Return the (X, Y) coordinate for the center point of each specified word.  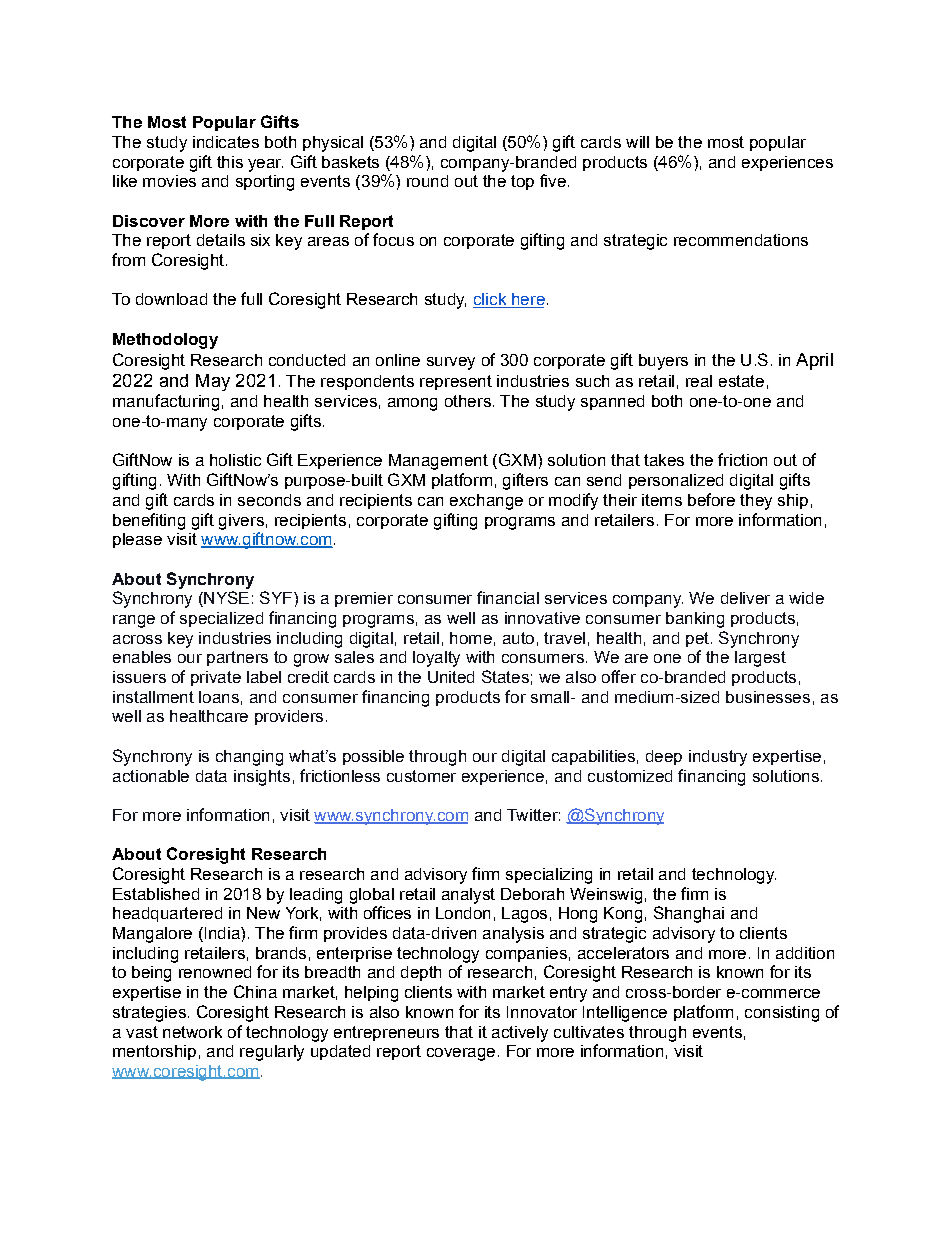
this (230, 162)
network (192, 1032)
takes (664, 460)
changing (249, 758)
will (637, 142)
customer (421, 776)
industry (718, 758)
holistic (235, 460)
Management (438, 462)
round (427, 181)
